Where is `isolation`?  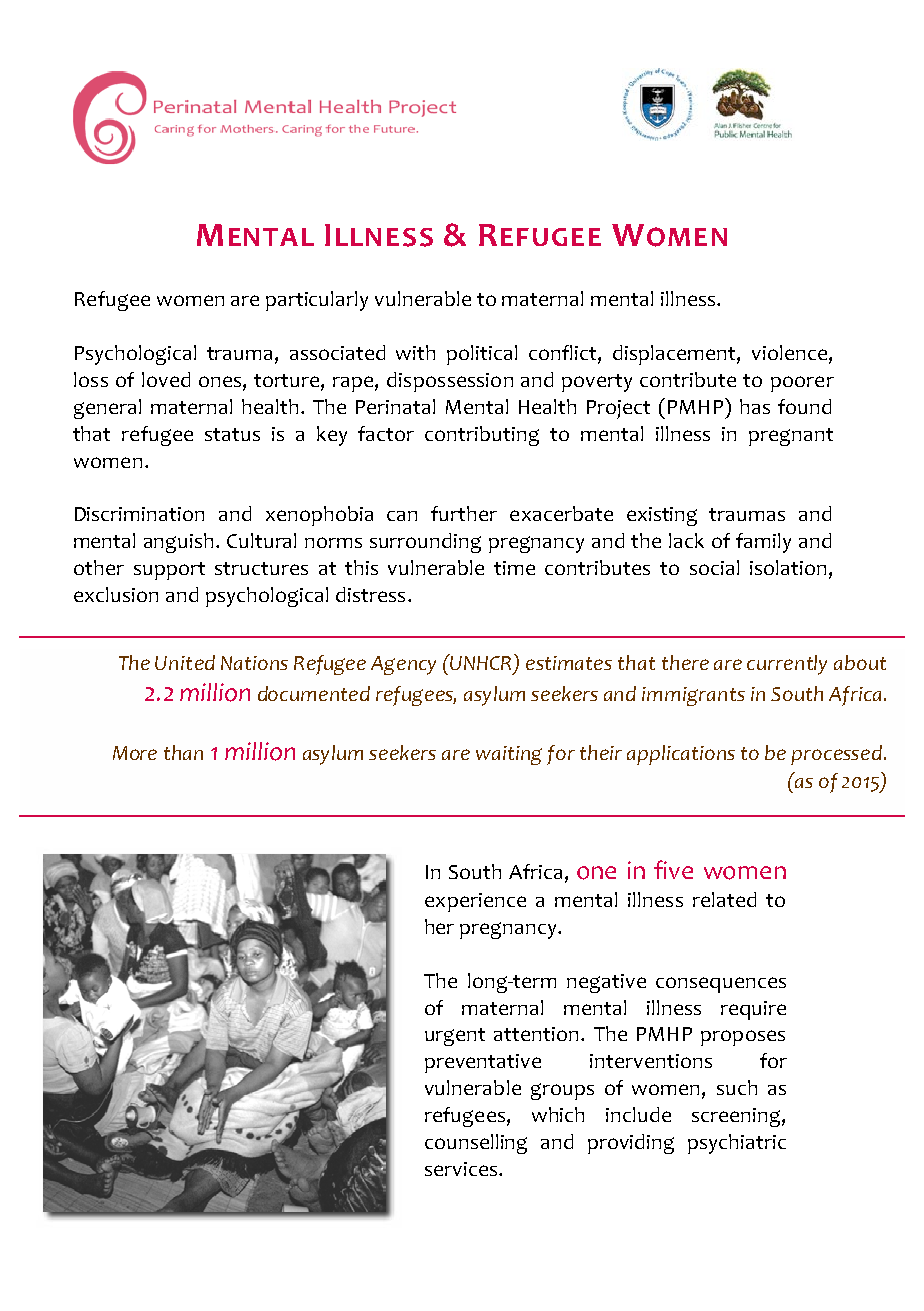 isolation is located at coordinates (788, 567).
